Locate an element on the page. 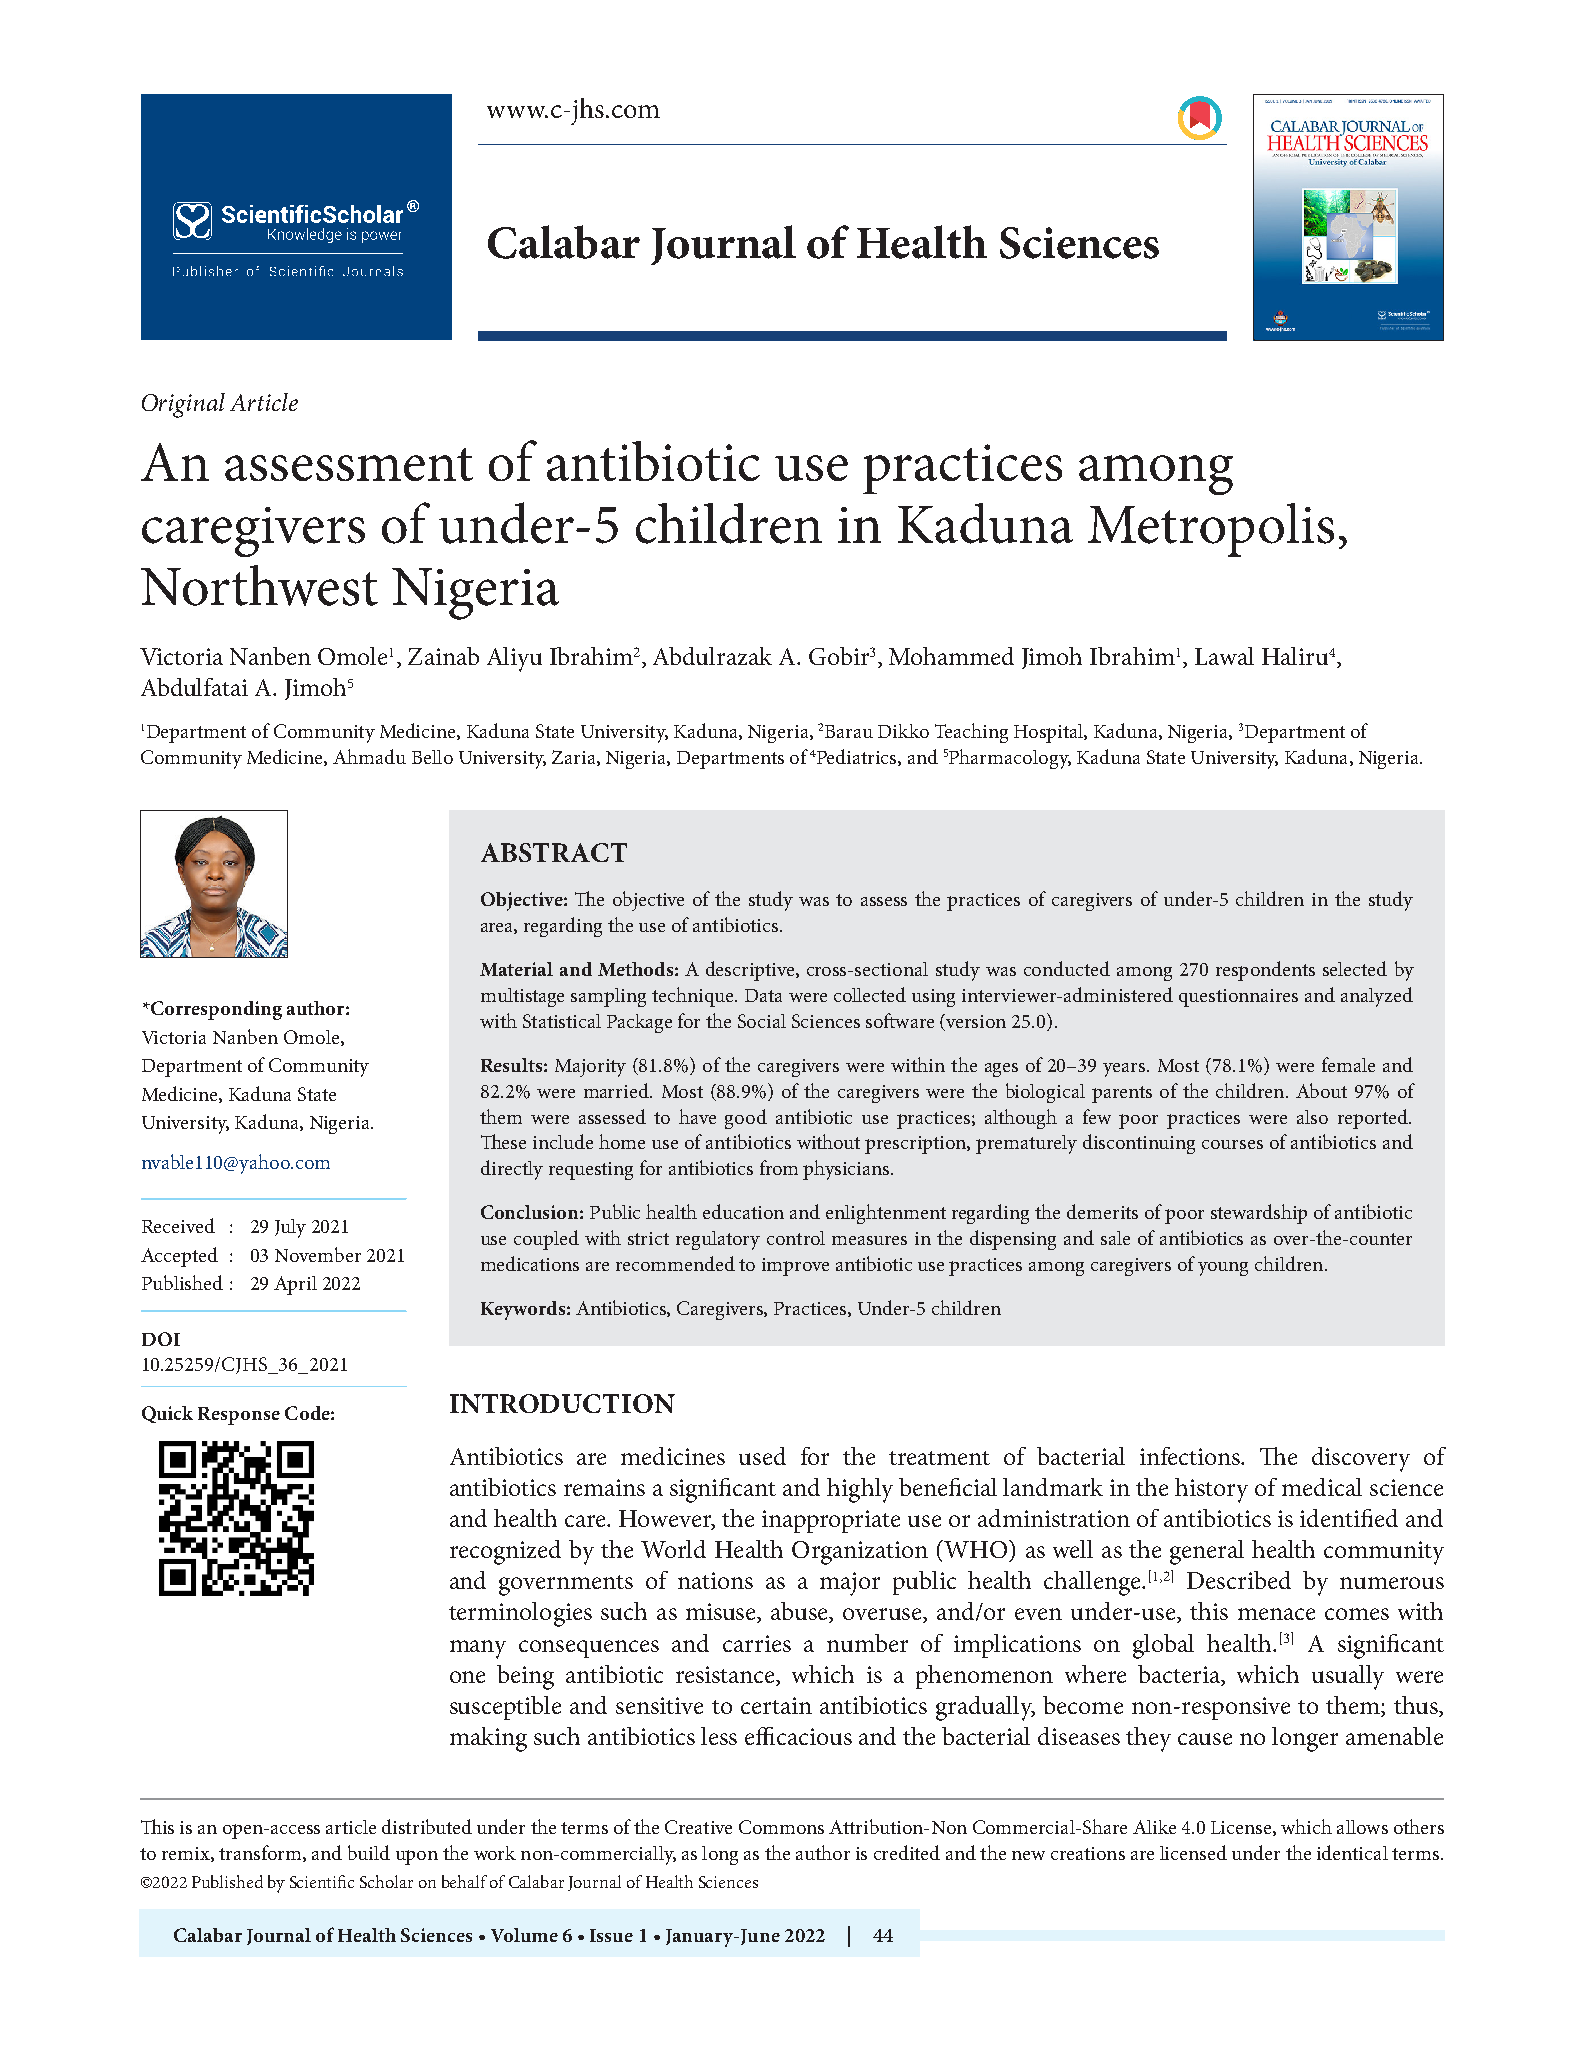  Abdulrazak is located at coordinates (712, 656).
